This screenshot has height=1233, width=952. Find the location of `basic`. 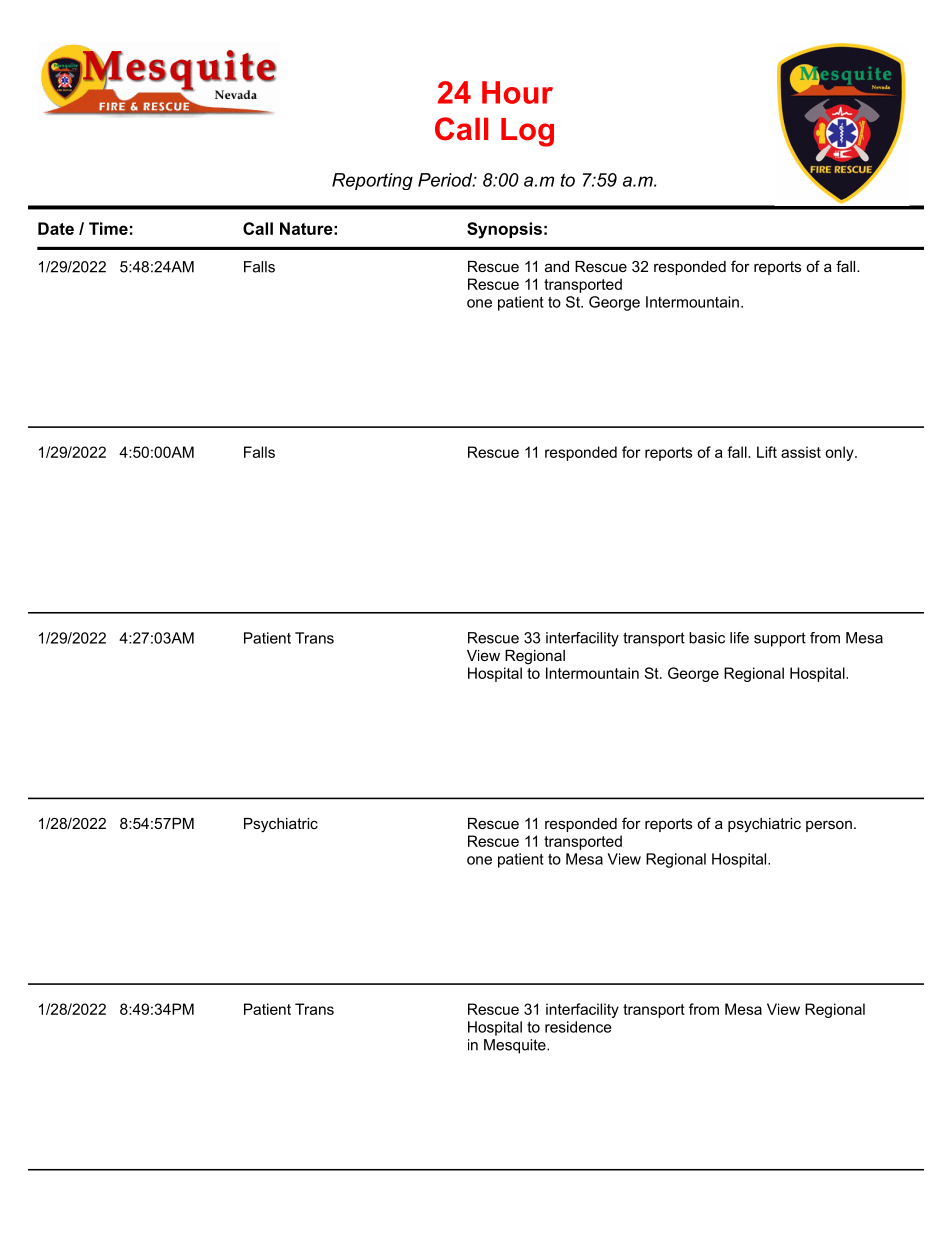

basic is located at coordinates (707, 638).
